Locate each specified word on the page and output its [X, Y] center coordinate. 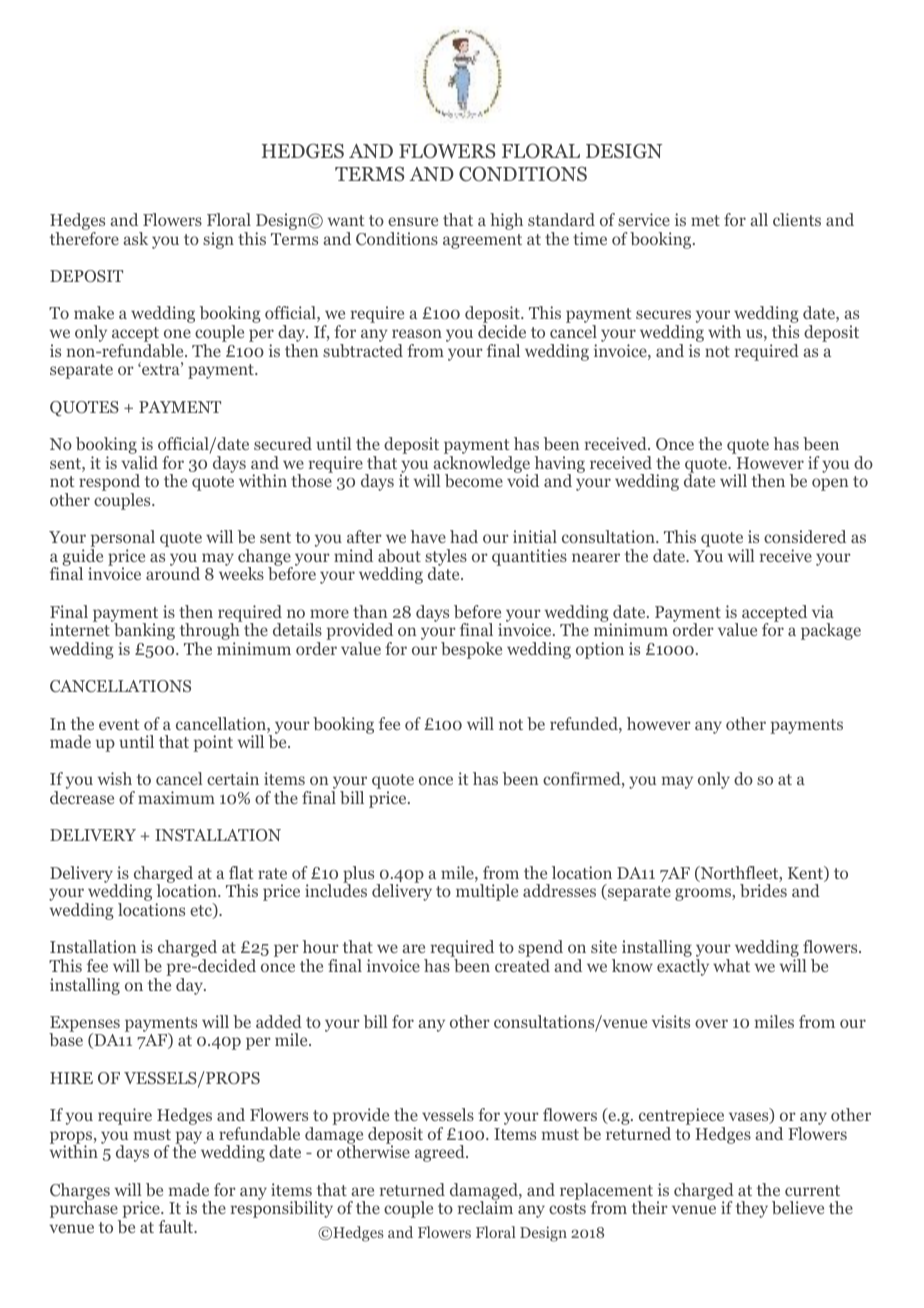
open [830, 484]
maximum [176, 797]
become [474, 480]
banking [143, 632]
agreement [482, 241]
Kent [807, 874]
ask [135, 238]
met [705, 220]
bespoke [471, 650]
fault [177, 1226]
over [711, 1023]
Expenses [84, 1025]
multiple [487, 892]
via [823, 611]
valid [139, 462]
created [522, 965]
